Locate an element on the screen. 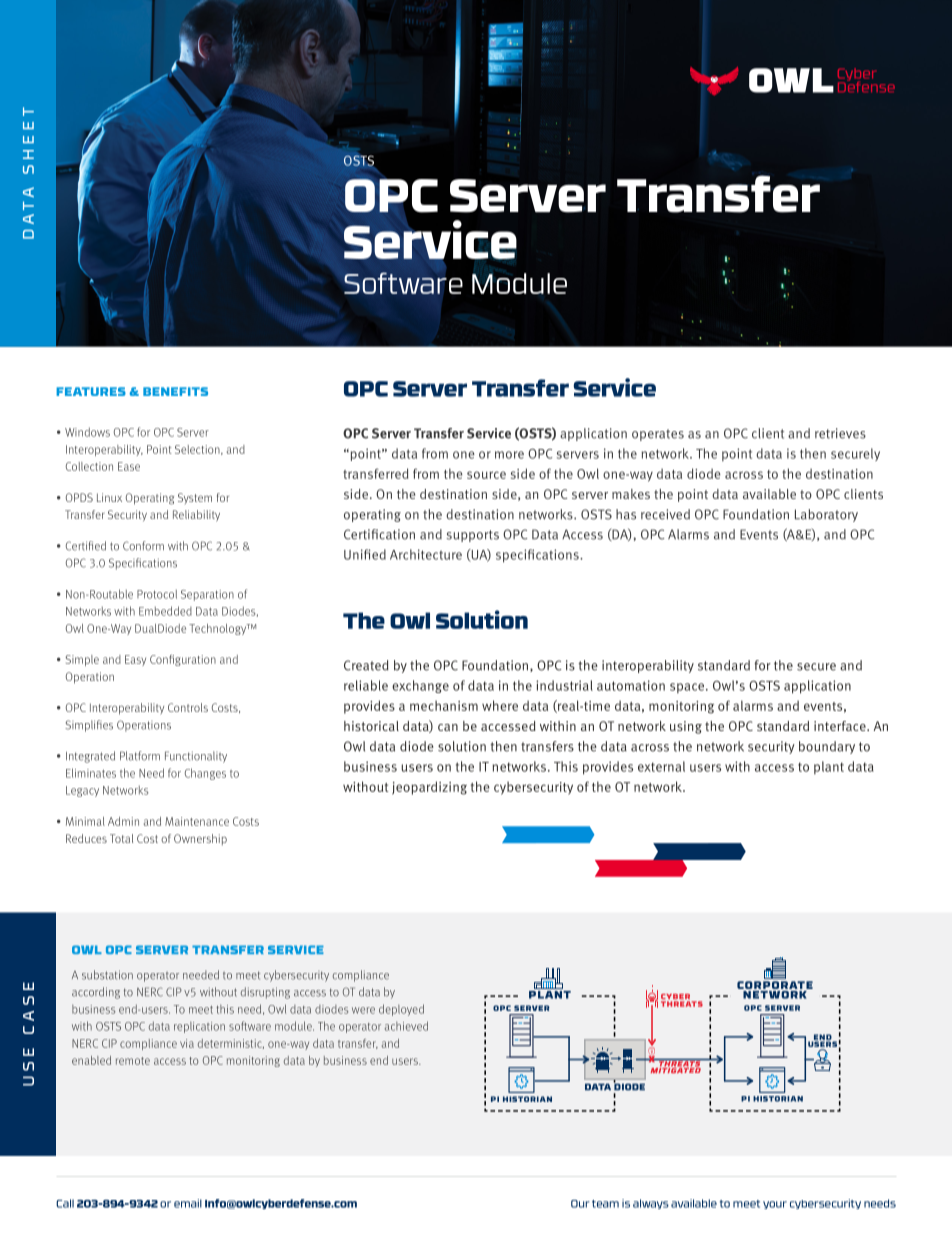 This screenshot has width=952, height=1233. operates is located at coordinates (658, 435).
